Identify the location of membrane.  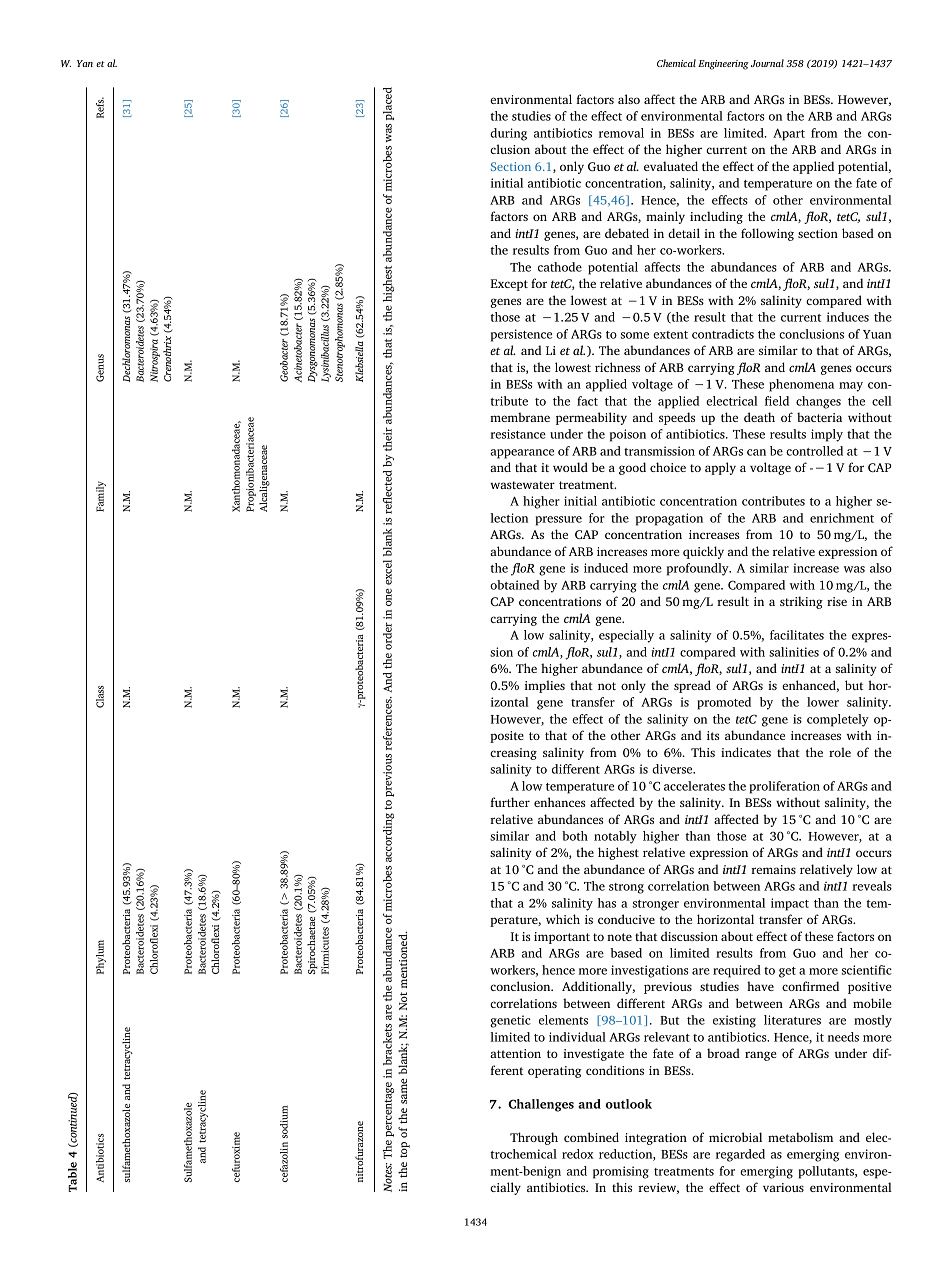
(520, 417).
